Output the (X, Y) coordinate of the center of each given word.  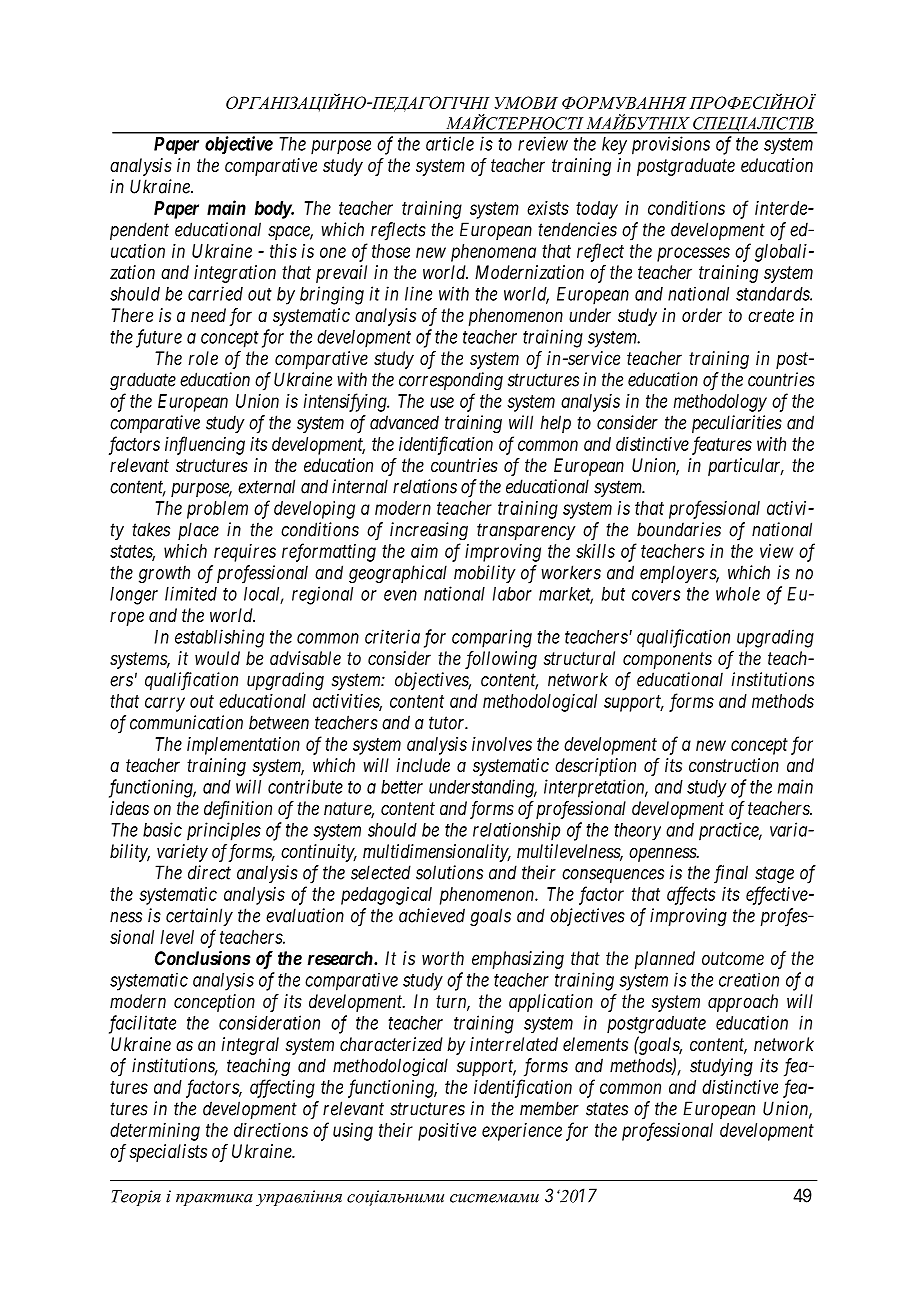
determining (155, 1132)
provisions (671, 145)
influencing (205, 445)
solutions (449, 872)
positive (447, 1132)
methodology (720, 403)
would (217, 658)
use (442, 402)
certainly (199, 917)
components (667, 660)
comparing (492, 638)
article (450, 143)
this (283, 251)
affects (691, 895)
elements (595, 1044)
